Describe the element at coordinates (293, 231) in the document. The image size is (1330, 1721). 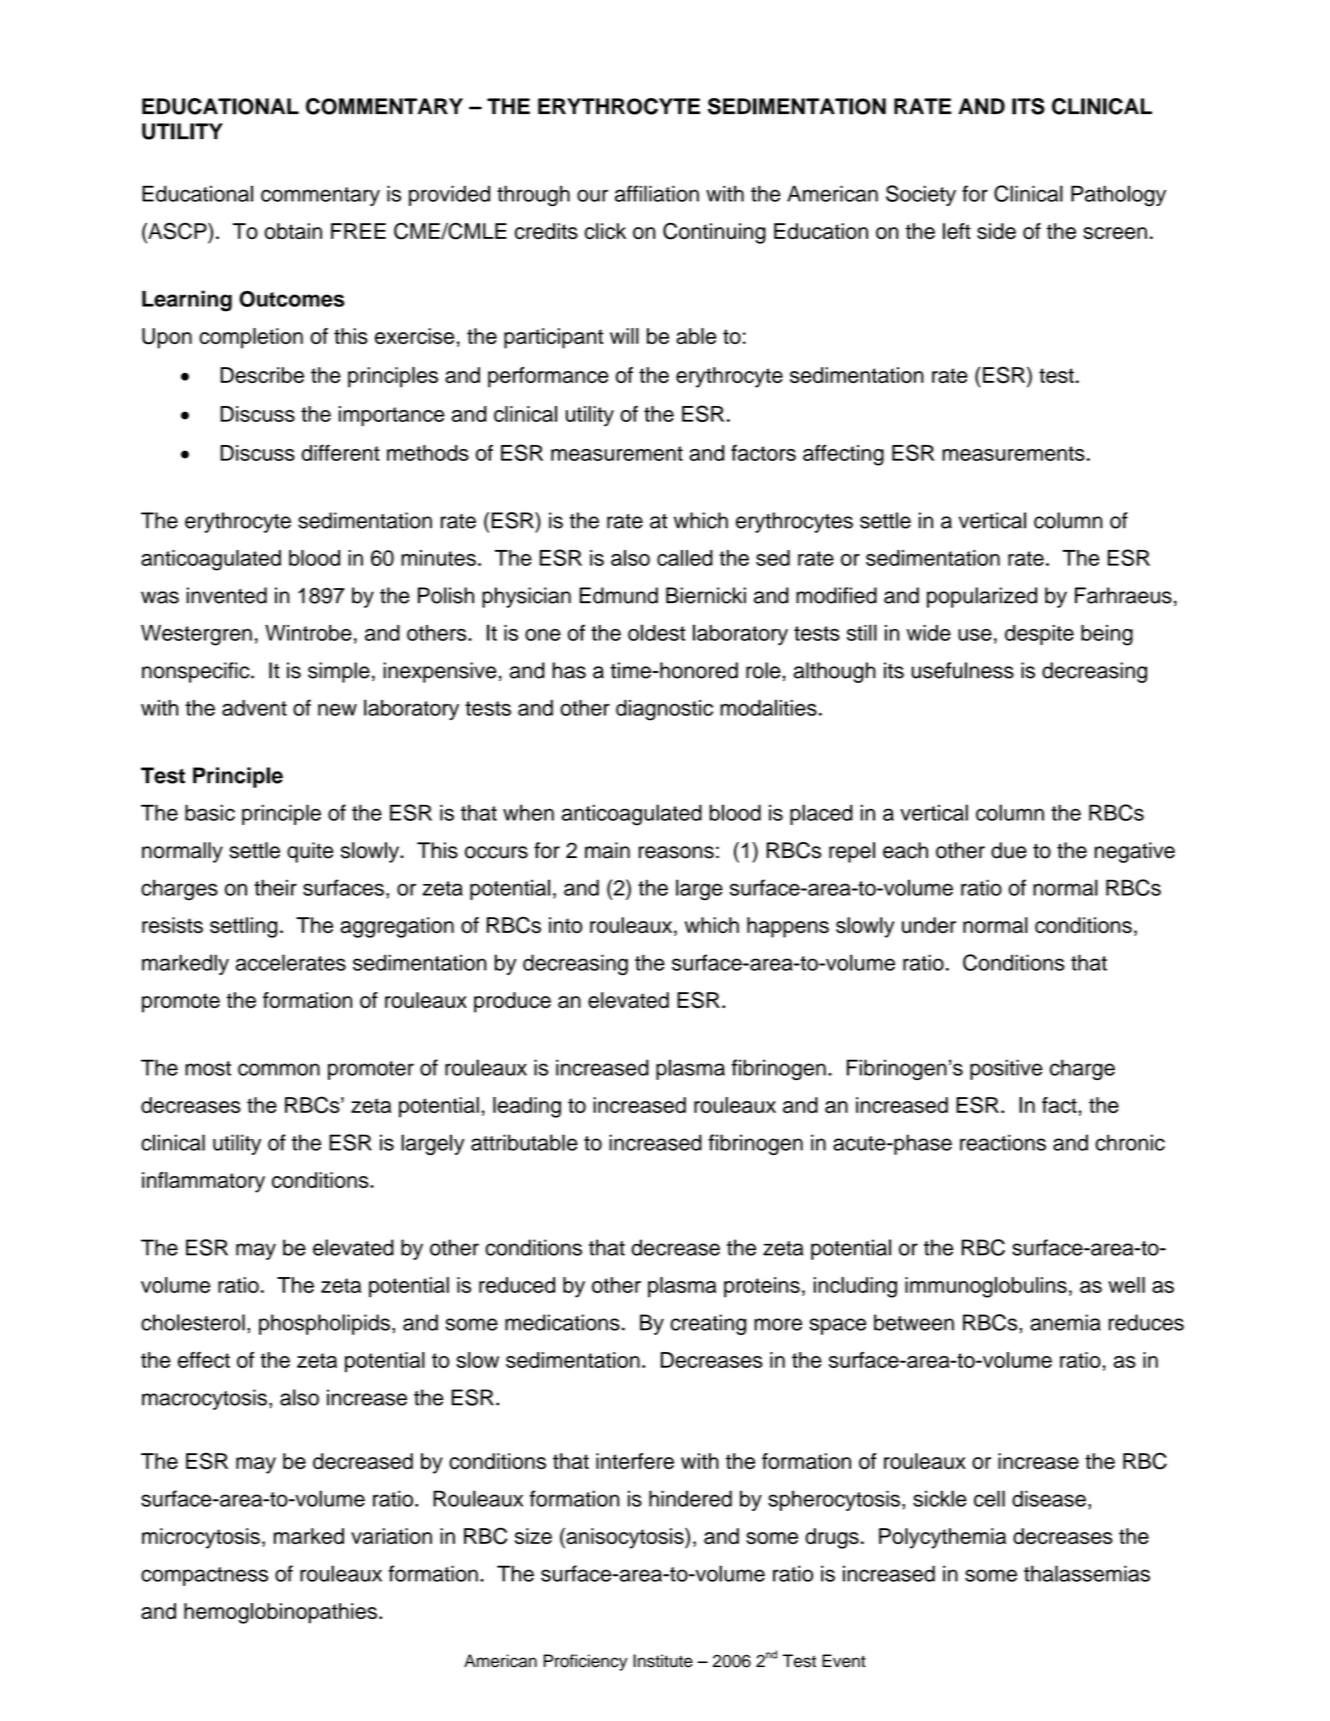
I see `obtain` at that location.
